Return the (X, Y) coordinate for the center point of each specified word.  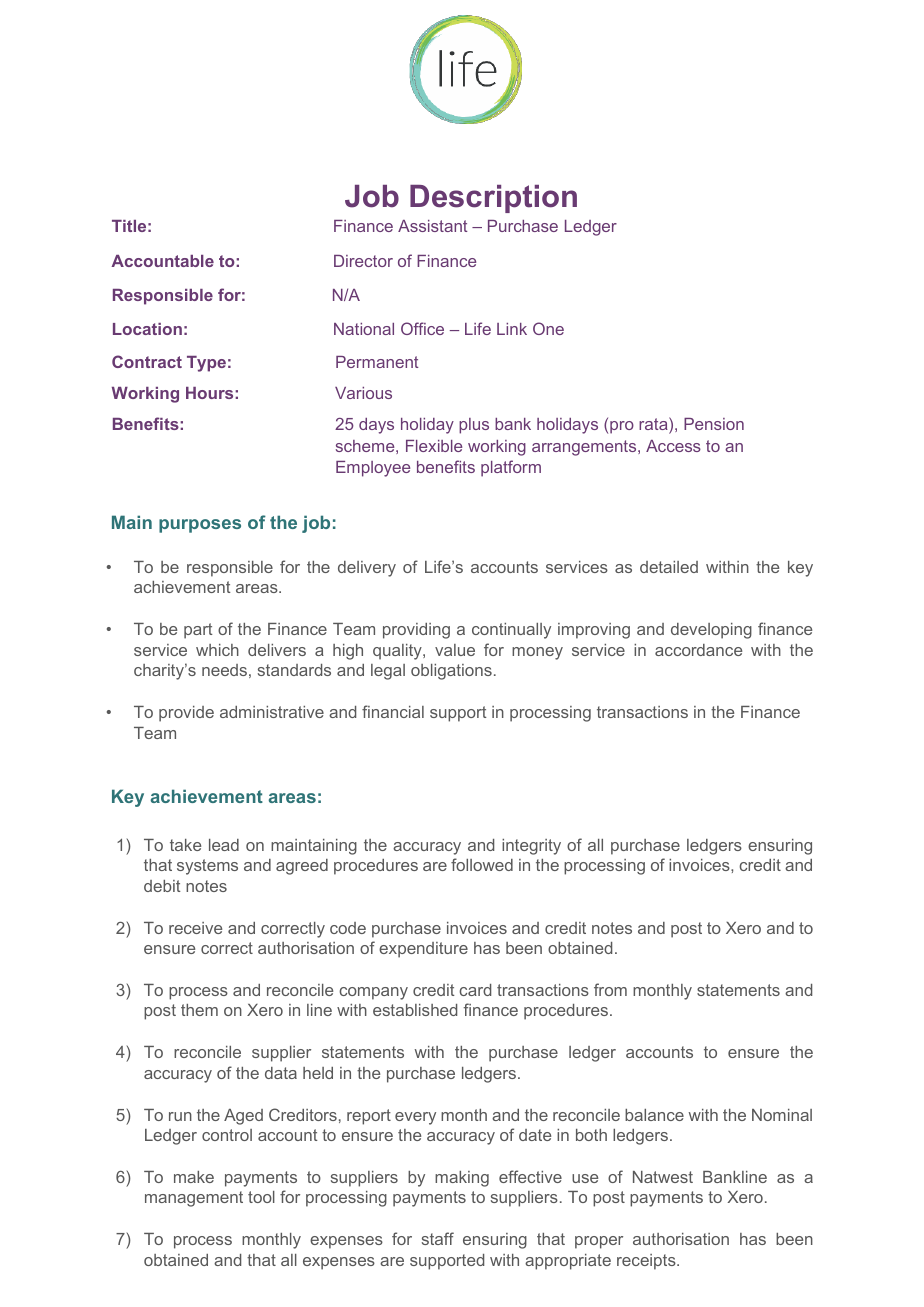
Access (673, 446)
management (194, 1199)
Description (493, 199)
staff (438, 1238)
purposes (200, 526)
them (199, 1010)
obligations (451, 672)
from (610, 989)
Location (147, 329)
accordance (698, 650)
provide (186, 714)
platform (511, 468)
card (475, 990)
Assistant (433, 226)
